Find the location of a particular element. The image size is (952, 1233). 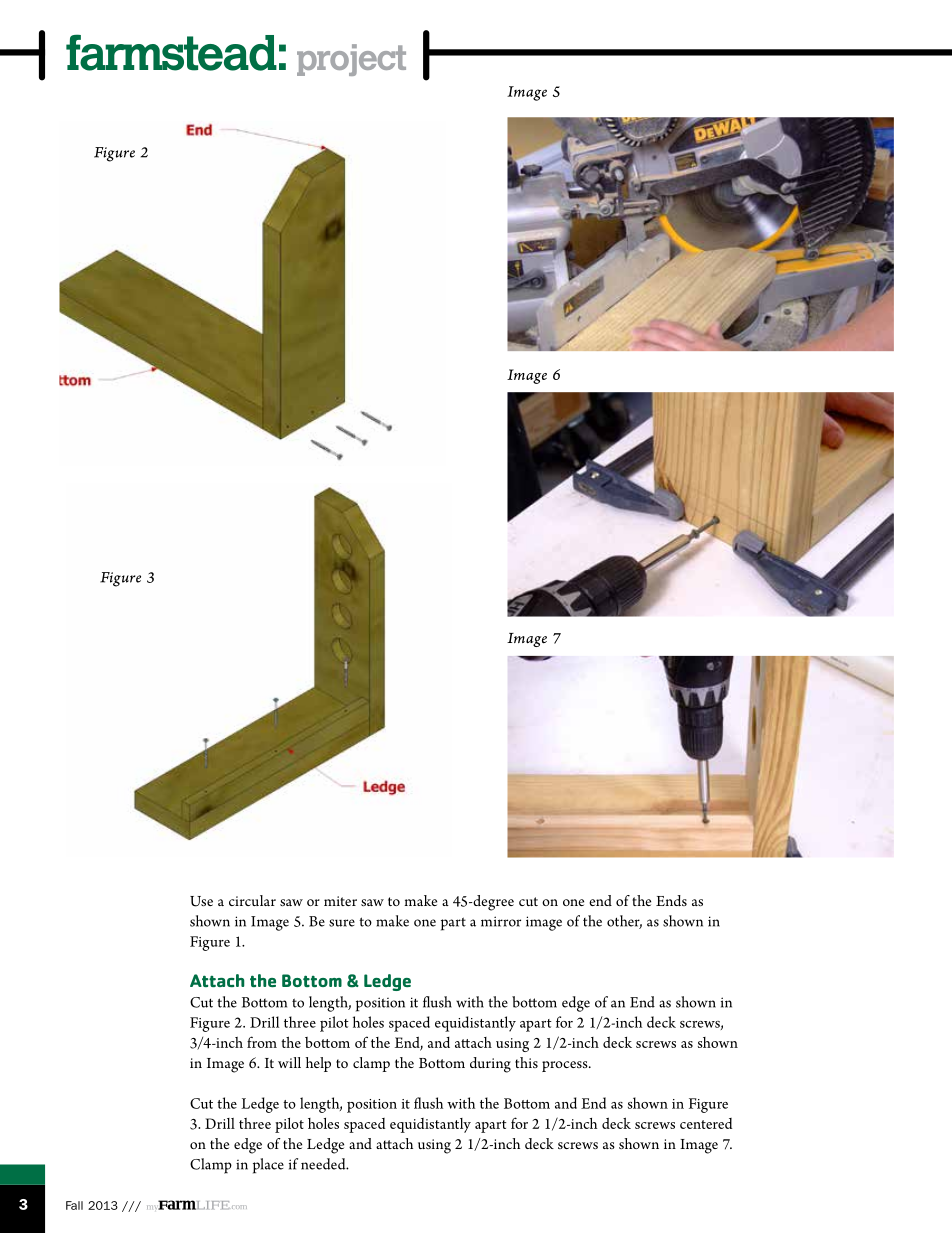

Fall is located at coordinates (74, 1205).
